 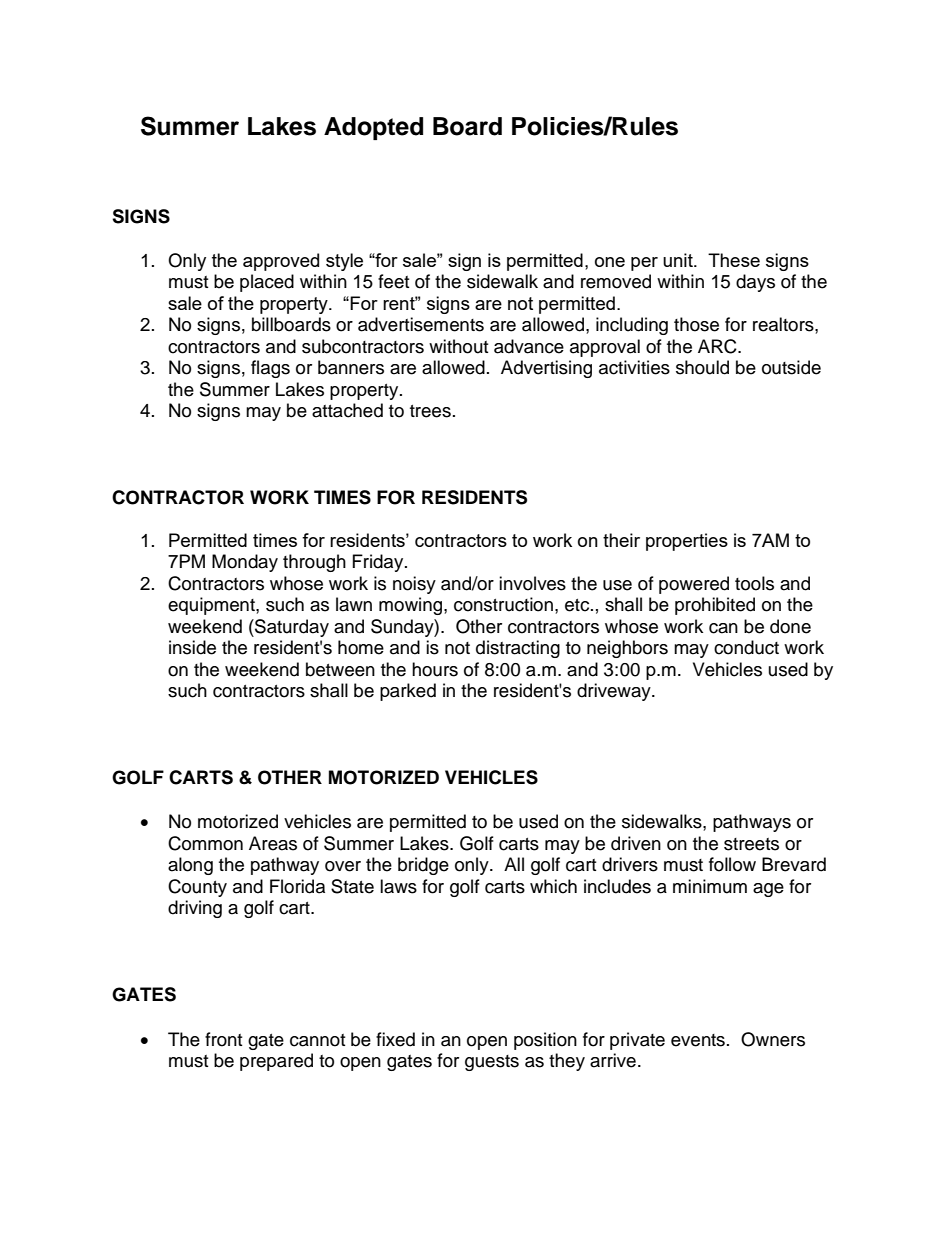 What do you see at coordinates (698, 1040) in the document?
I see `events` at bounding box center [698, 1040].
